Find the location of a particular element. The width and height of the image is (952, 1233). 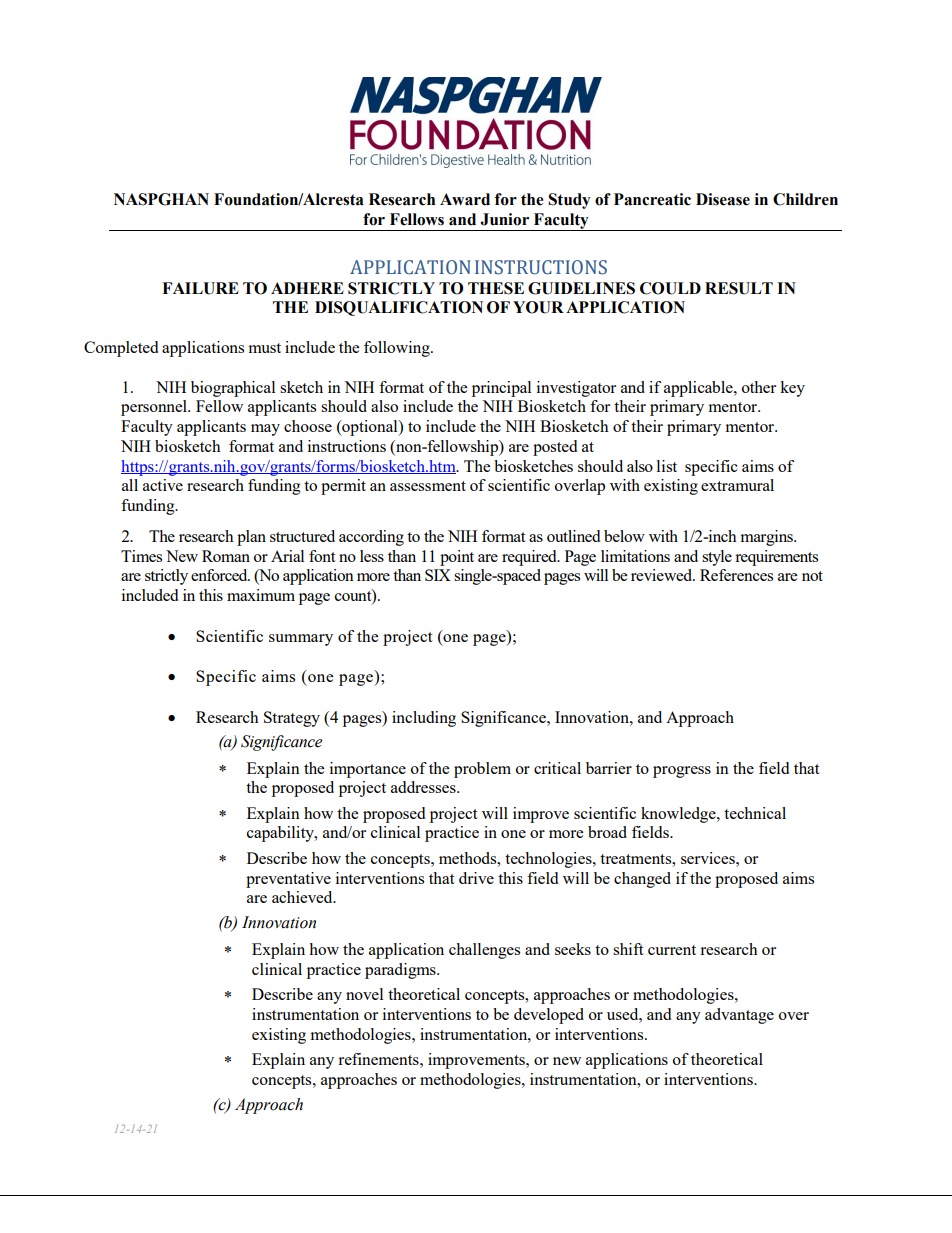

Roman is located at coordinates (226, 556).
